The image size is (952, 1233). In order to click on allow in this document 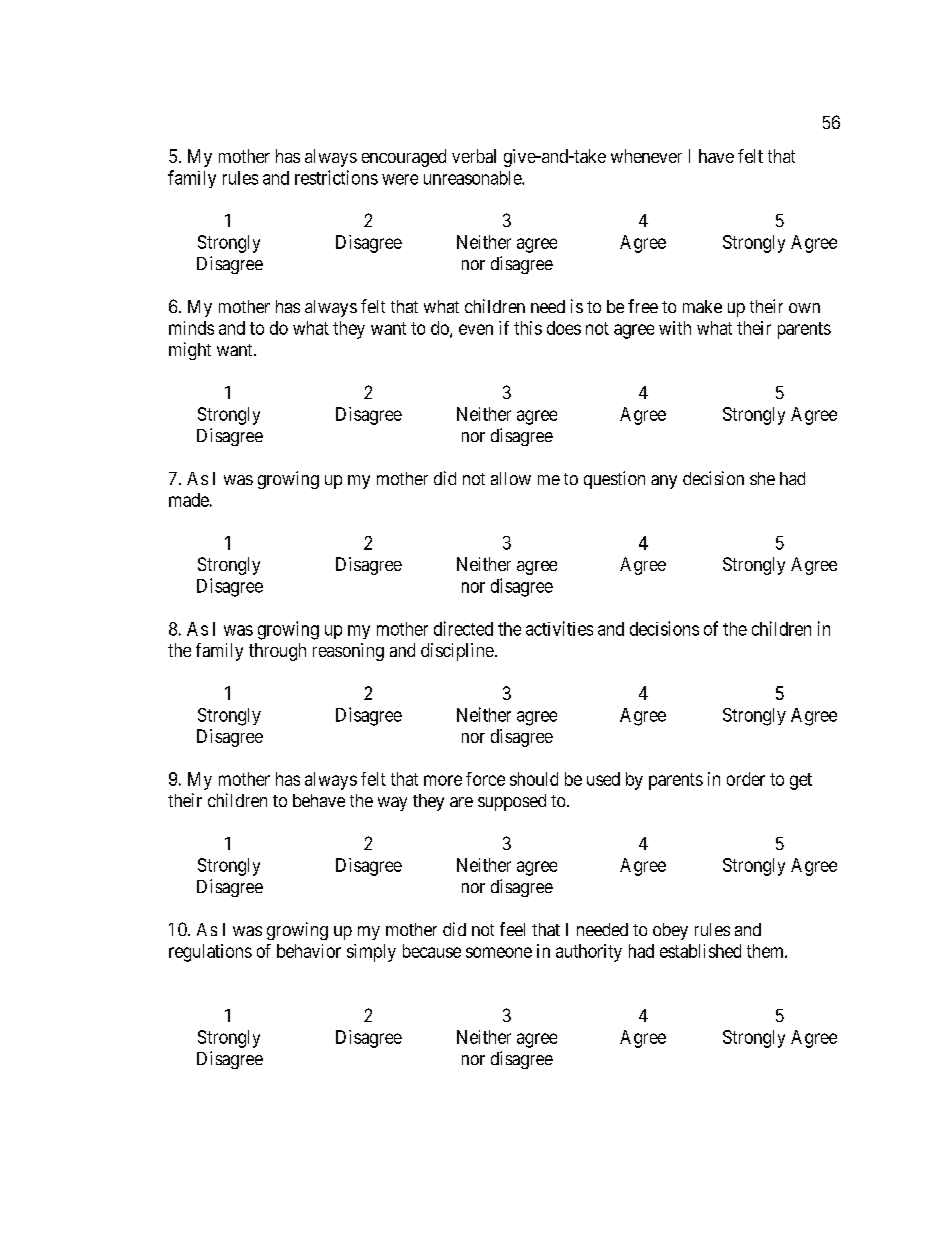, I will do `click(511, 478)`.
